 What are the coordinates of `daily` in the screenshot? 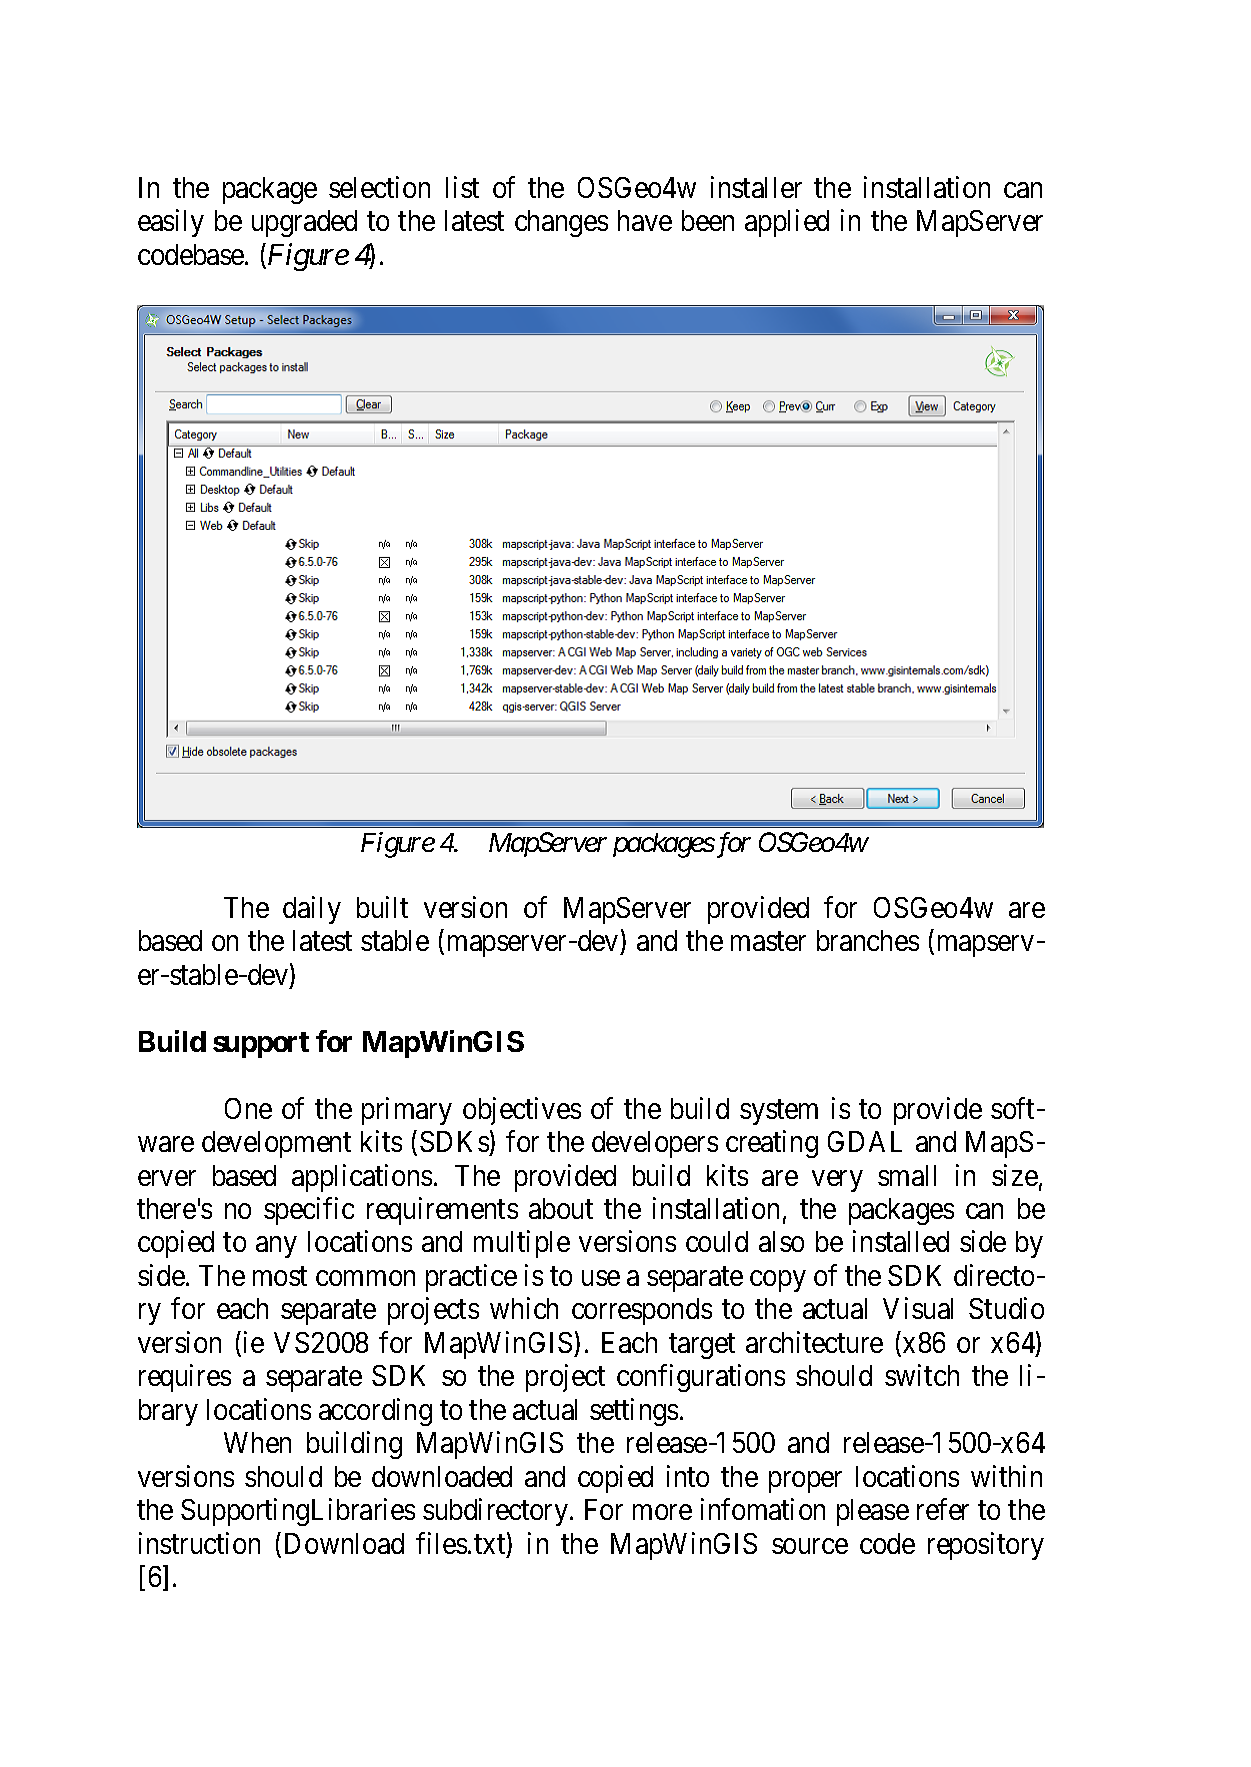 It's located at (312, 910).
